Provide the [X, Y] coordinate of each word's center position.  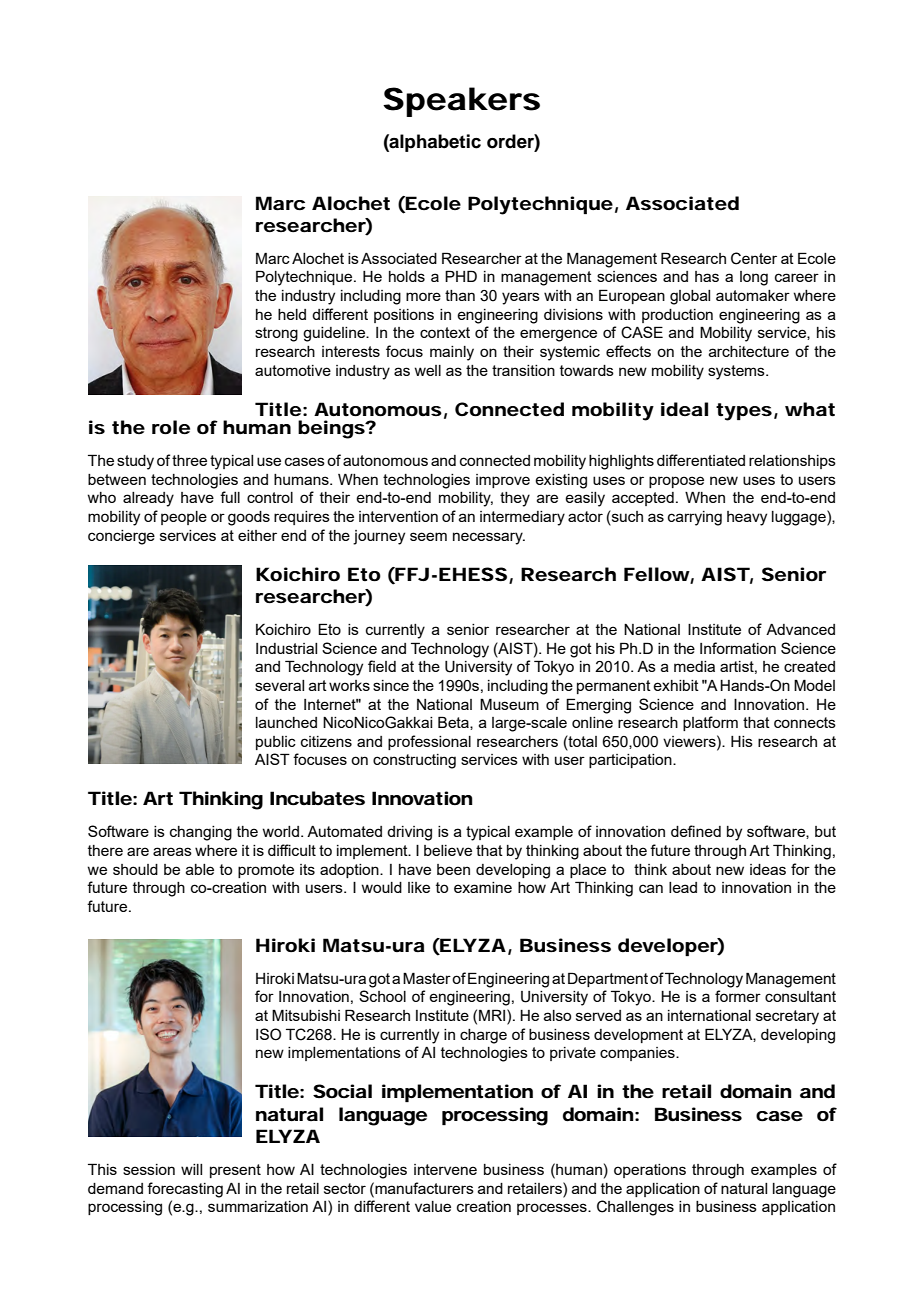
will [191, 1169]
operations [650, 1171]
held [292, 314]
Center [754, 258]
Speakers [461, 102]
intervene [445, 1169]
